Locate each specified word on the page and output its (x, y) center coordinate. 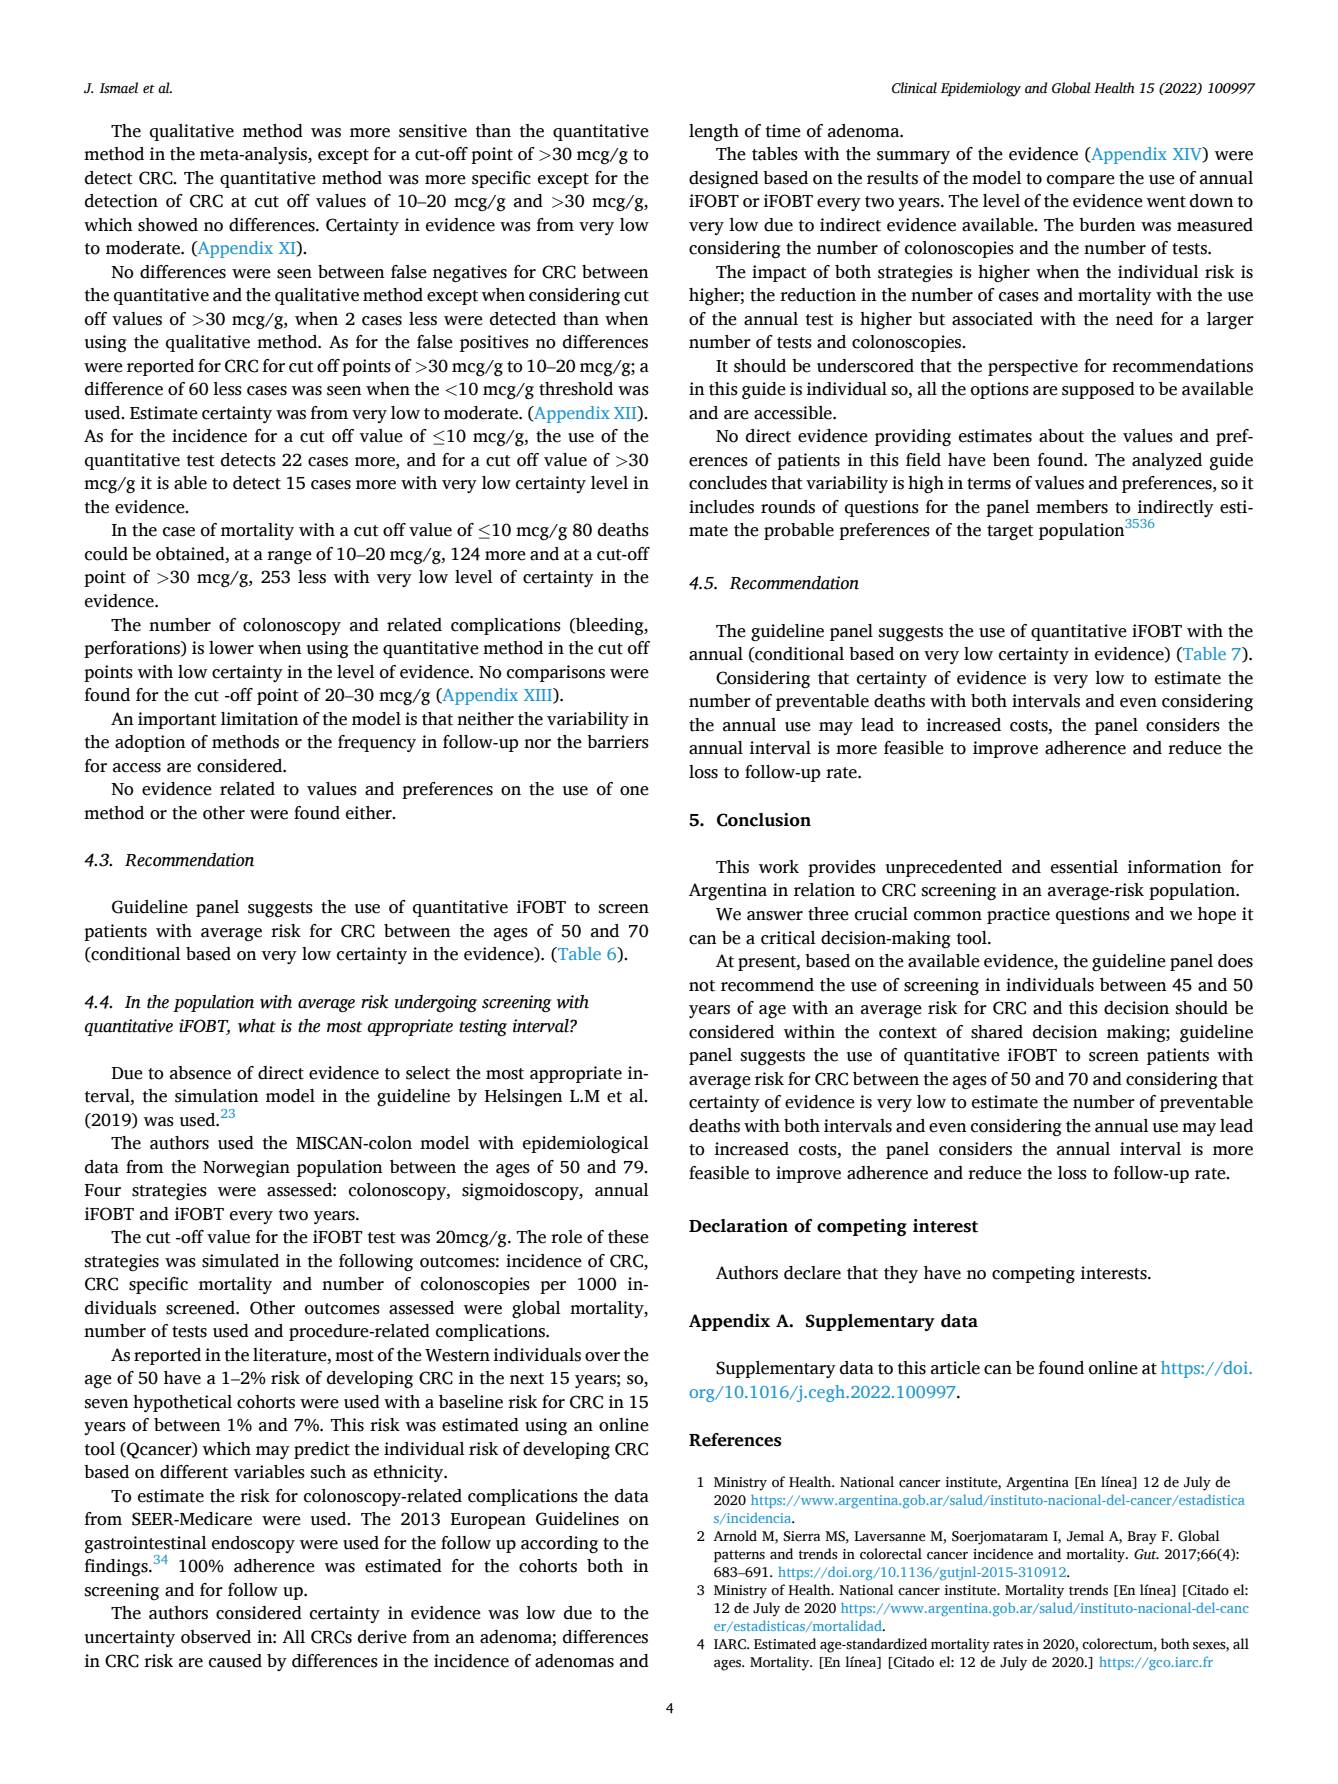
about (1061, 436)
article (955, 1368)
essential (1084, 867)
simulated (240, 1261)
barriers (618, 742)
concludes (728, 483)
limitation (259, 719)
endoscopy (253, 1544)
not (702, 986)
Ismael (118, 88)
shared (997, 1032)
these (628, 1237)
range (289, 558)
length (714, 133)
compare (1081, 181)
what (257, 1026)
